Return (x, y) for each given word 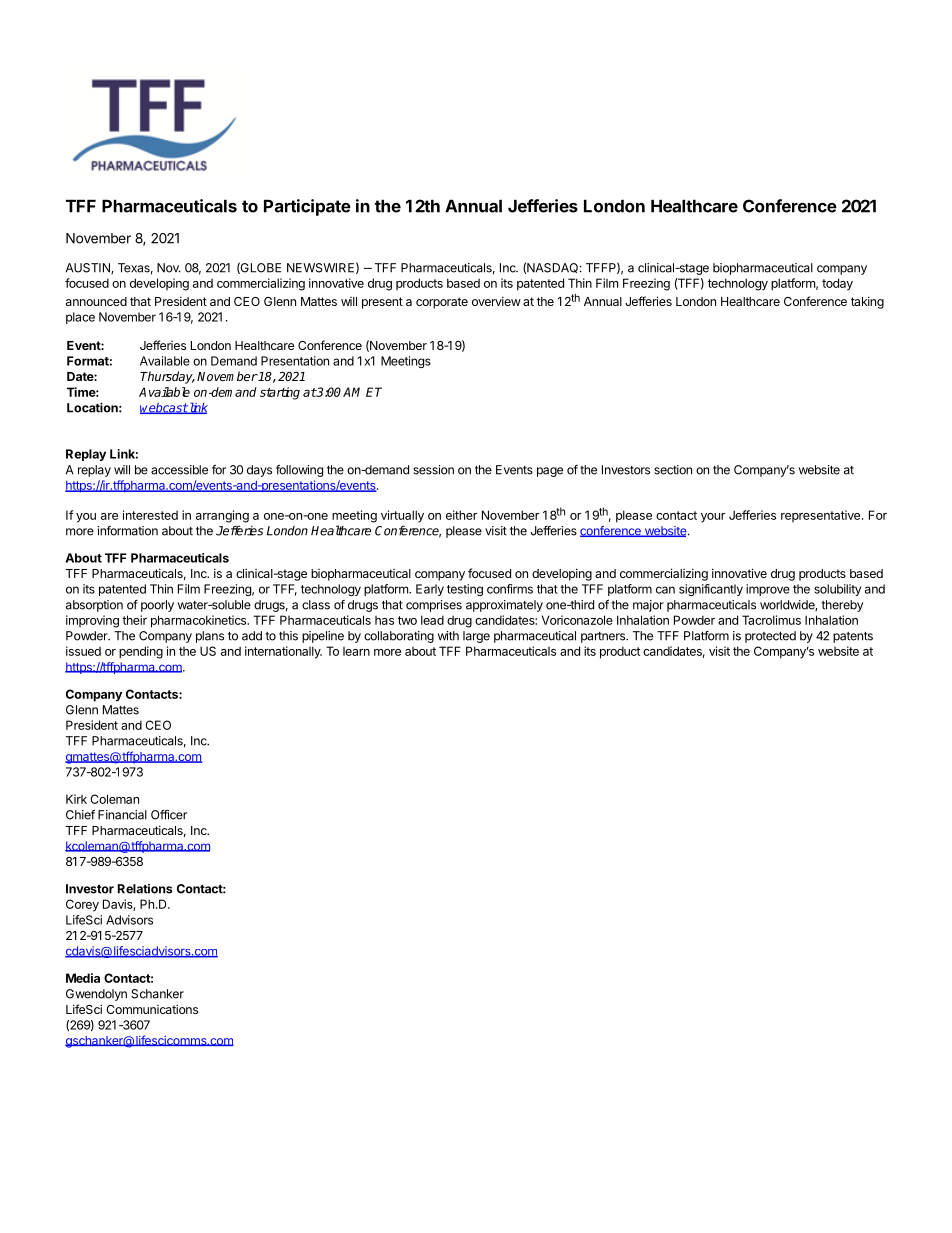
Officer (169, 815)
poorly (157, 606)
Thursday (167, 377)
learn (356, 651)
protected (770, 637)
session (433, 470)
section (673, 470)
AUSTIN (89, 268)
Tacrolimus (771, 620)
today (837, 284)
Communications (152, 1009)
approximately (504, 606)
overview (496, 301)
